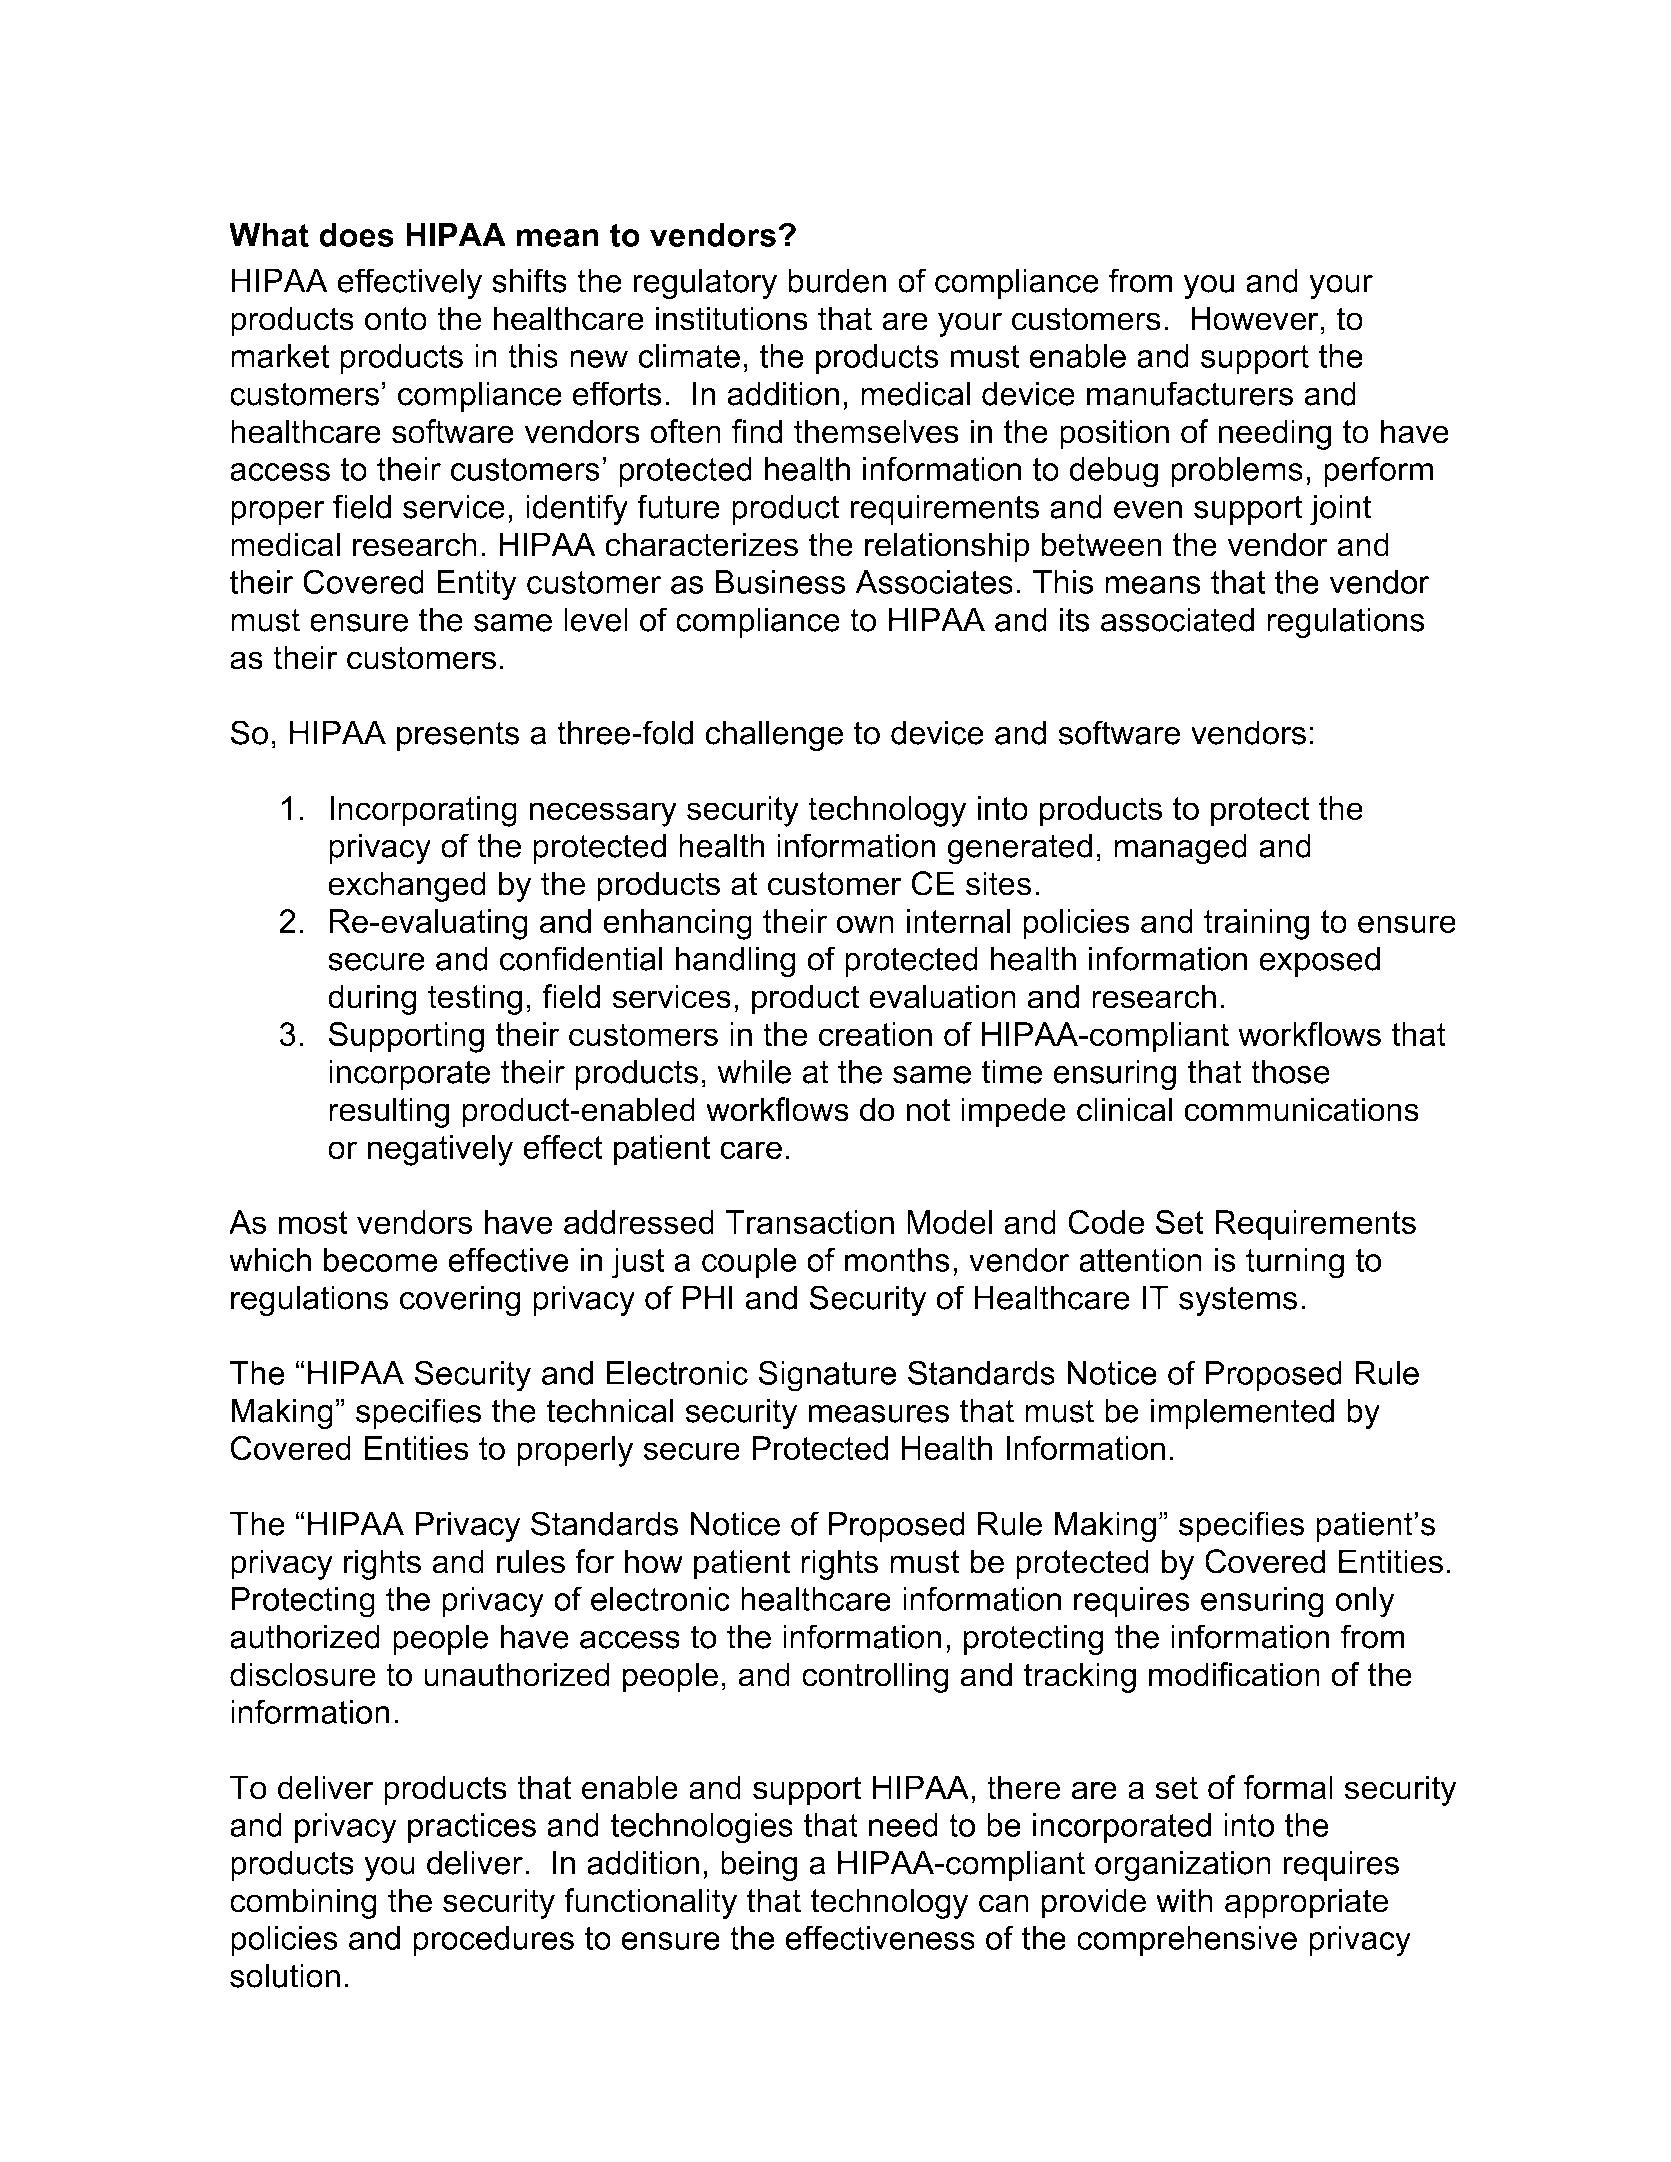  Describe the element at coordinates (1251, 2087) in the screenshot. I see `Page` at that location.
